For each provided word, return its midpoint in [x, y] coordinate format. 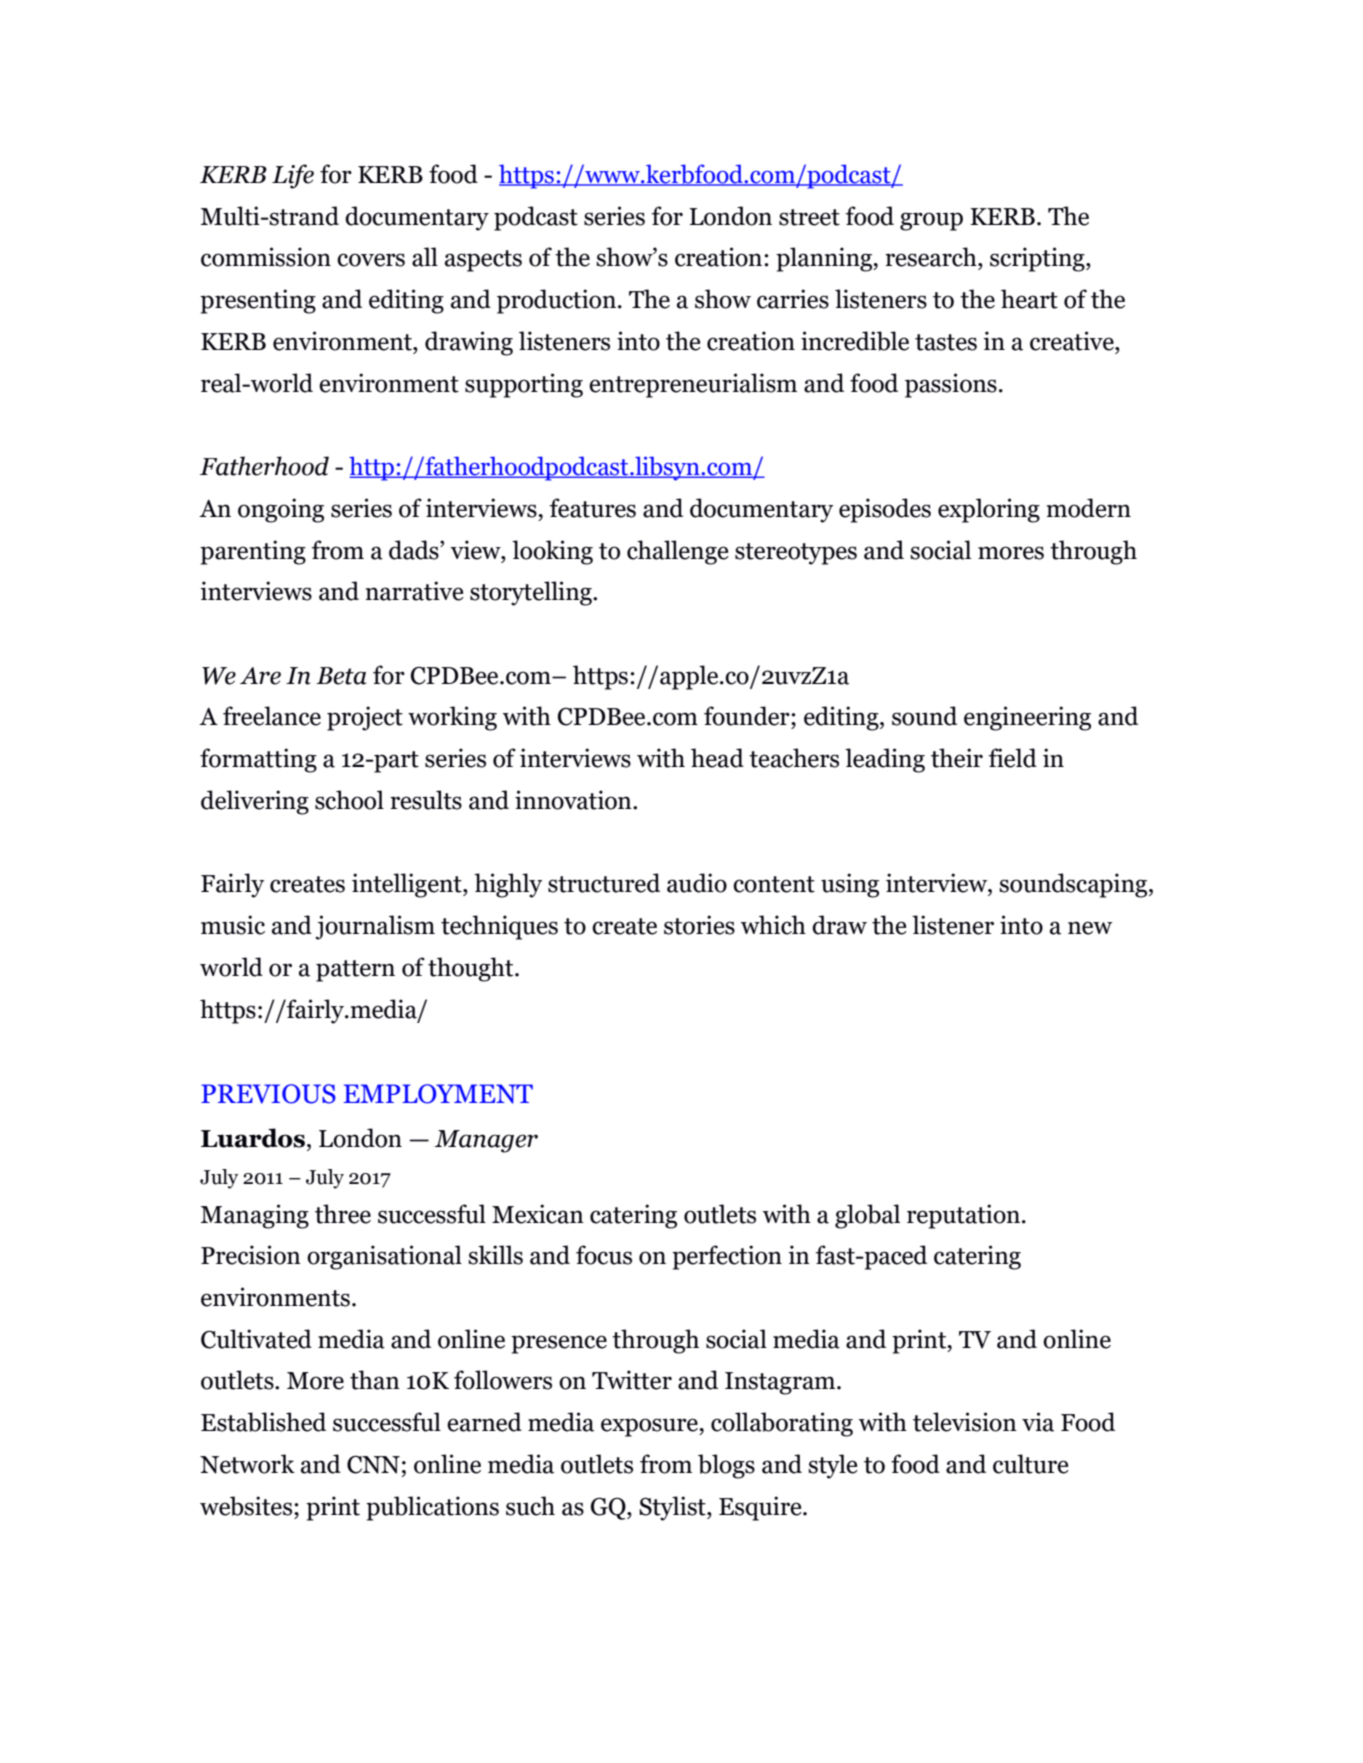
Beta [341, 676]
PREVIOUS [268, 1094]
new [1090, 928]
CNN [373, 1464]
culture [1031, 1464]
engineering [1027, 718]
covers [371, 260]
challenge [678, 552]
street [809, 217]
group [931, 221]
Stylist [673, 1508]
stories [699, 925]
